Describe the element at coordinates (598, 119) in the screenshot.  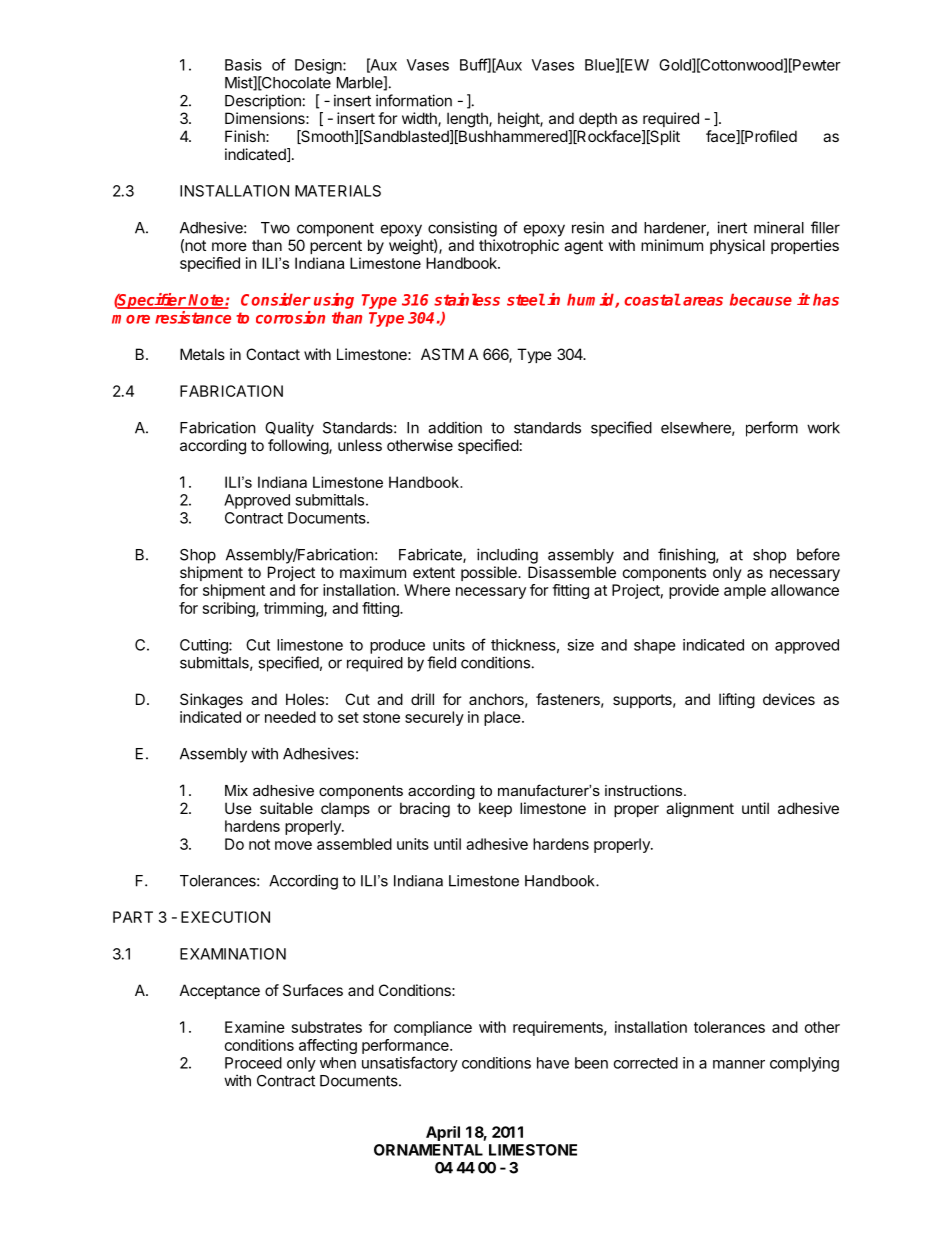
I see `depth` at that location.
